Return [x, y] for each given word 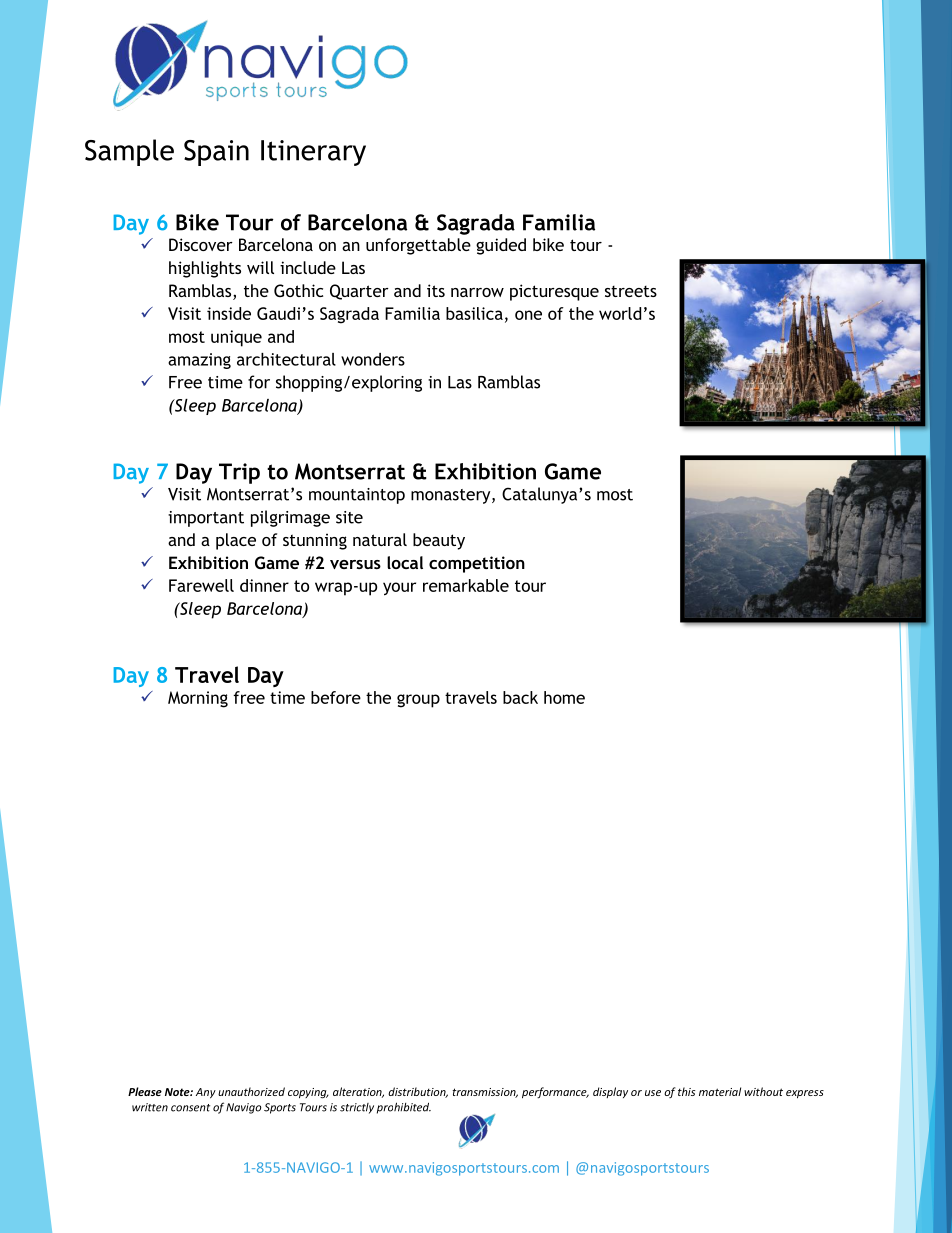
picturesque [554, 292]
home [564, 697]
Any [206, 1093]
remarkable [466, 585]
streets [631, 291]
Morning [198, 699]
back [520, 697]
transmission [485, 1093]
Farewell [201, 585]
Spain [216, 153]
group [418, 701]
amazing [199, 361]
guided [501, 246]
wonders [373, 359]
